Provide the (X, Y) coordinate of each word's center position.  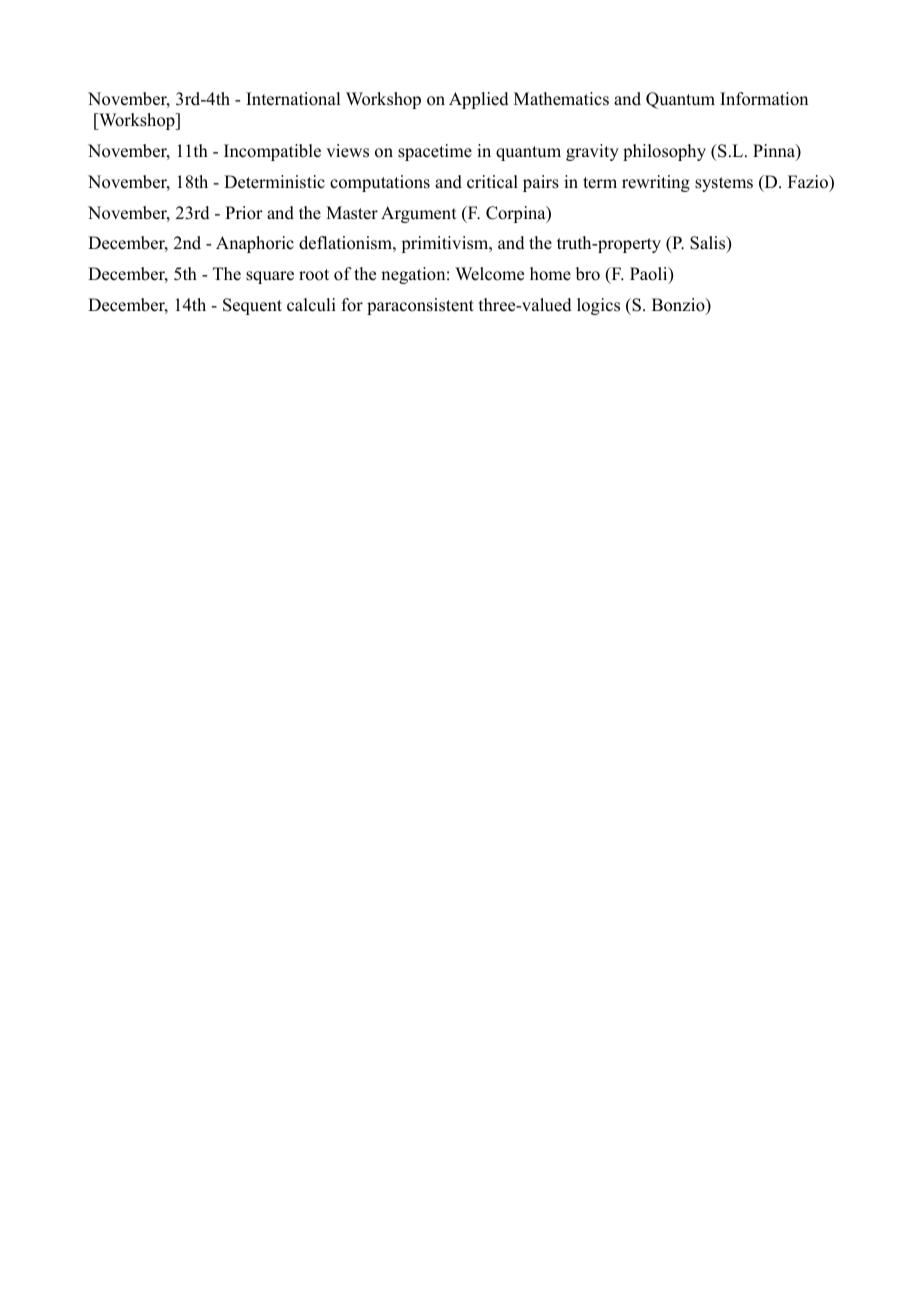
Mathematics (561, 99)
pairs (541, 183)
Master (352, 213)
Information (764, 99)
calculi (311, 305)
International (293, 99)
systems (724, 184)
